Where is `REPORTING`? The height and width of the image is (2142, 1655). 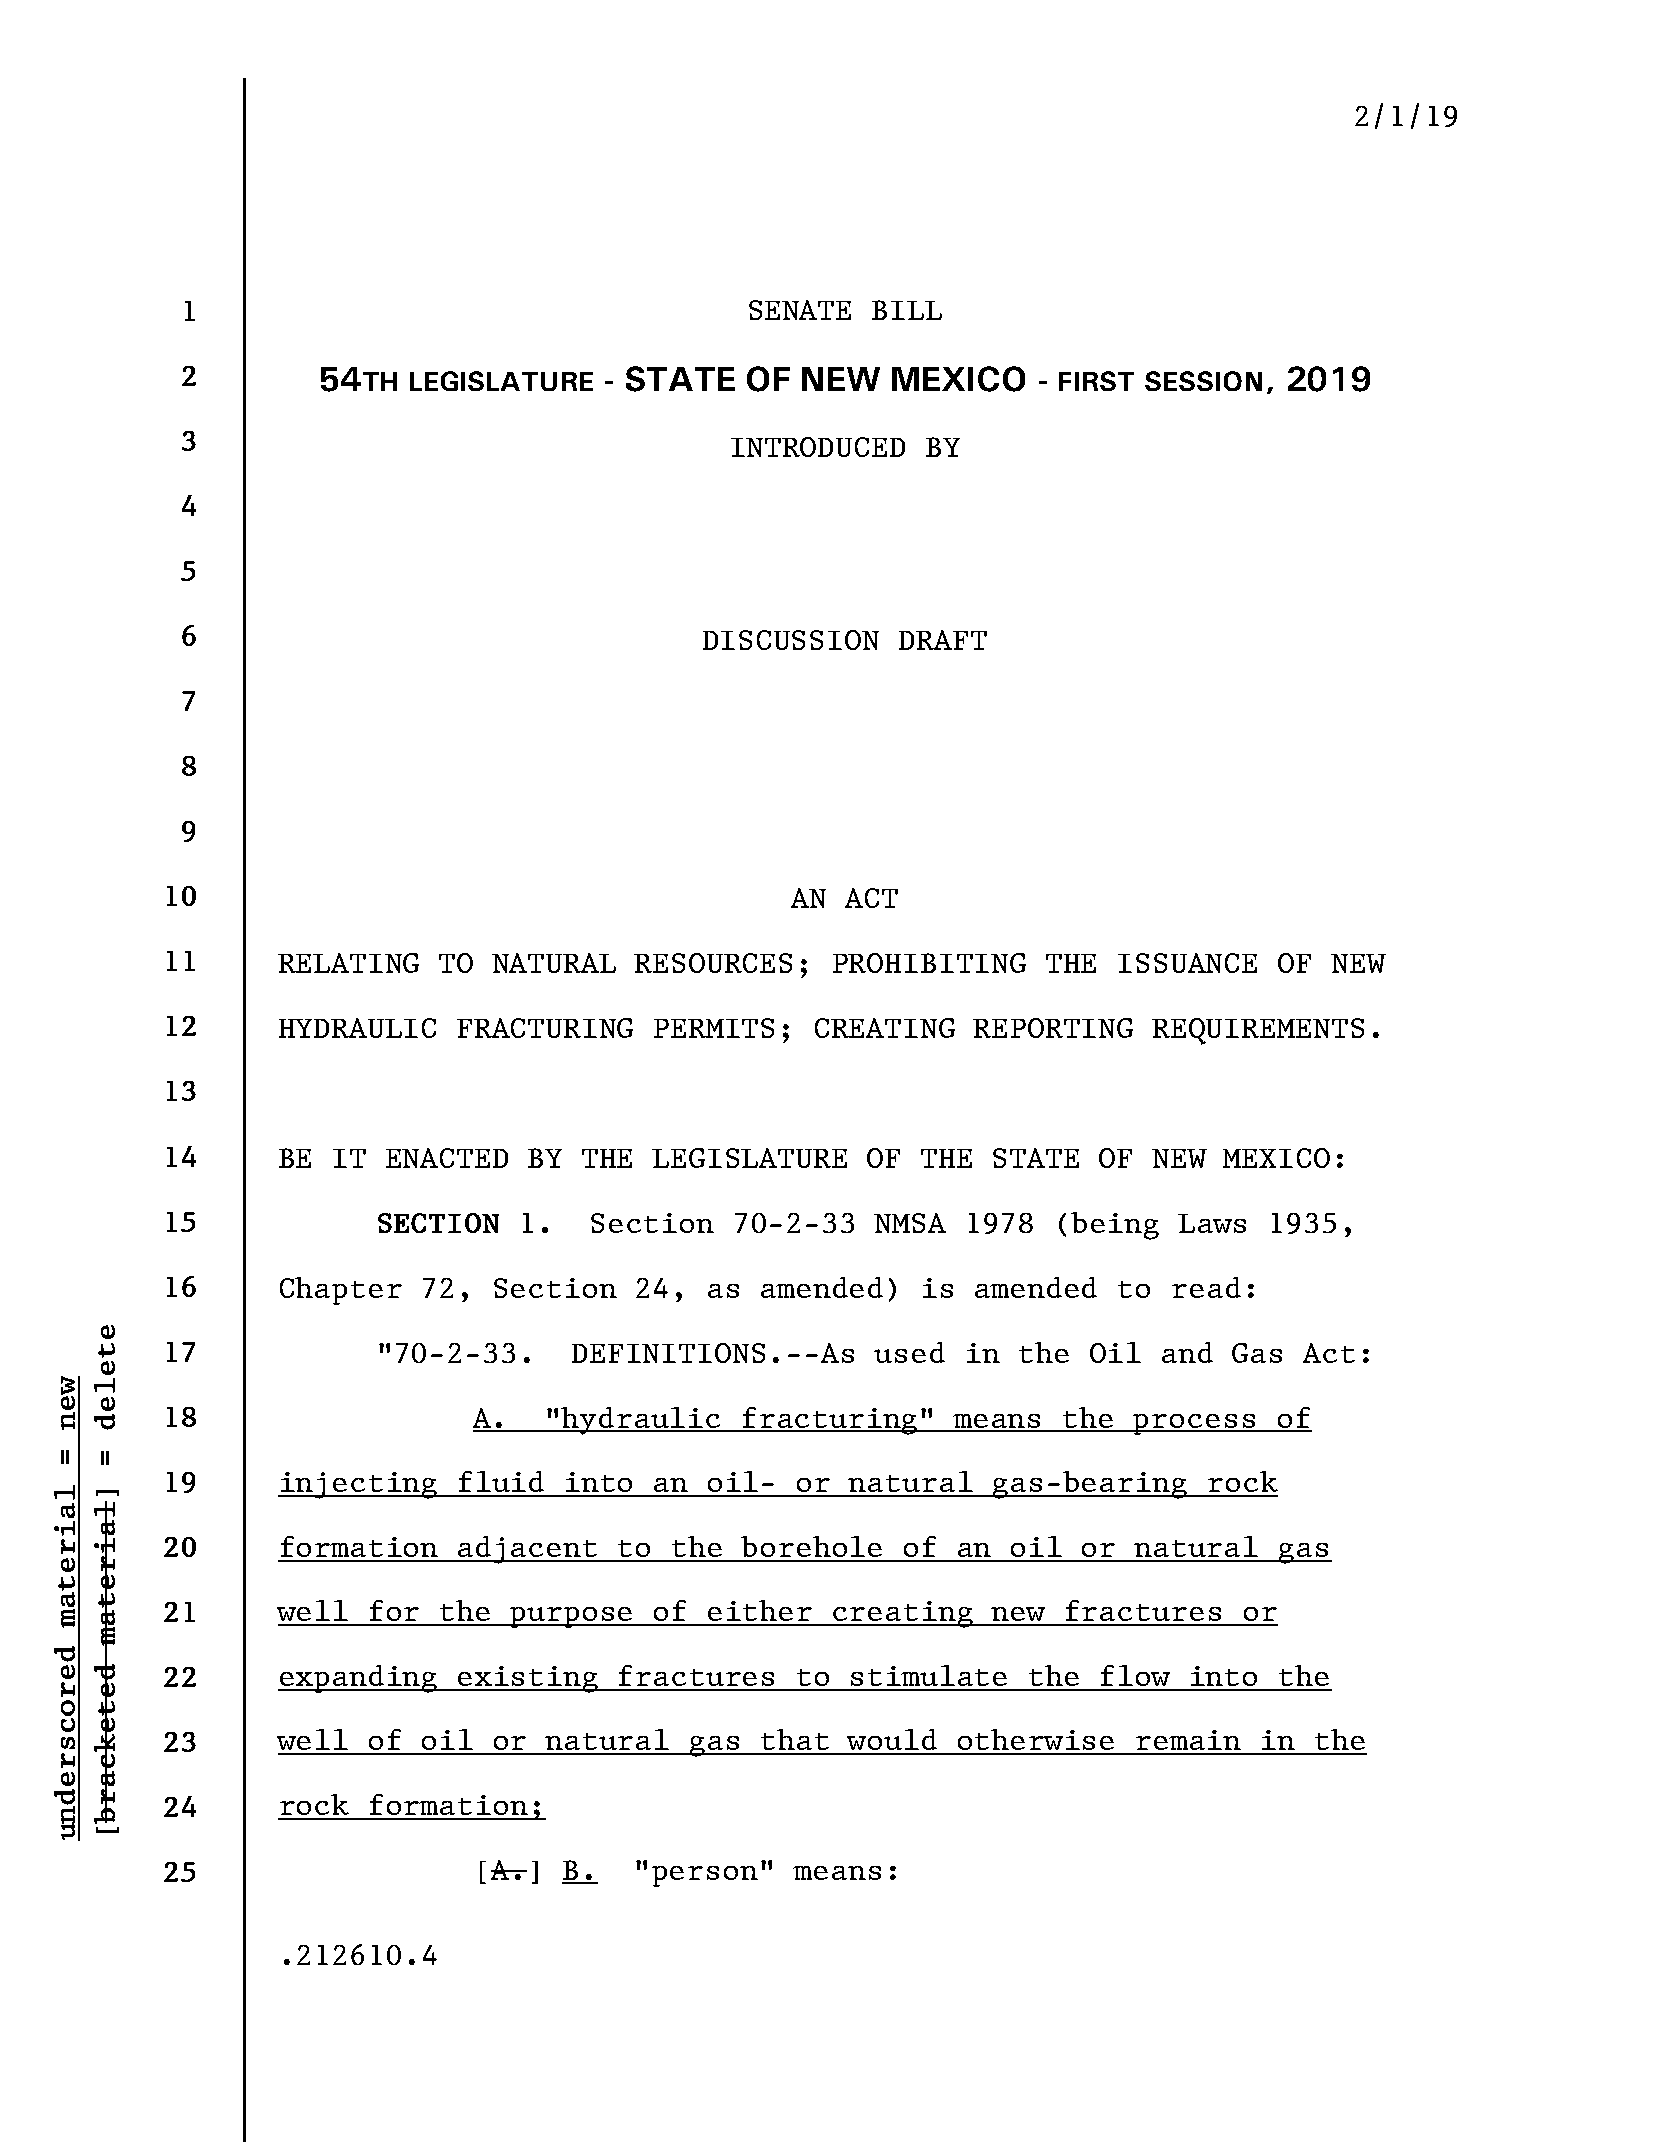
REPORTING is located at coordinates (1053, 1028).
